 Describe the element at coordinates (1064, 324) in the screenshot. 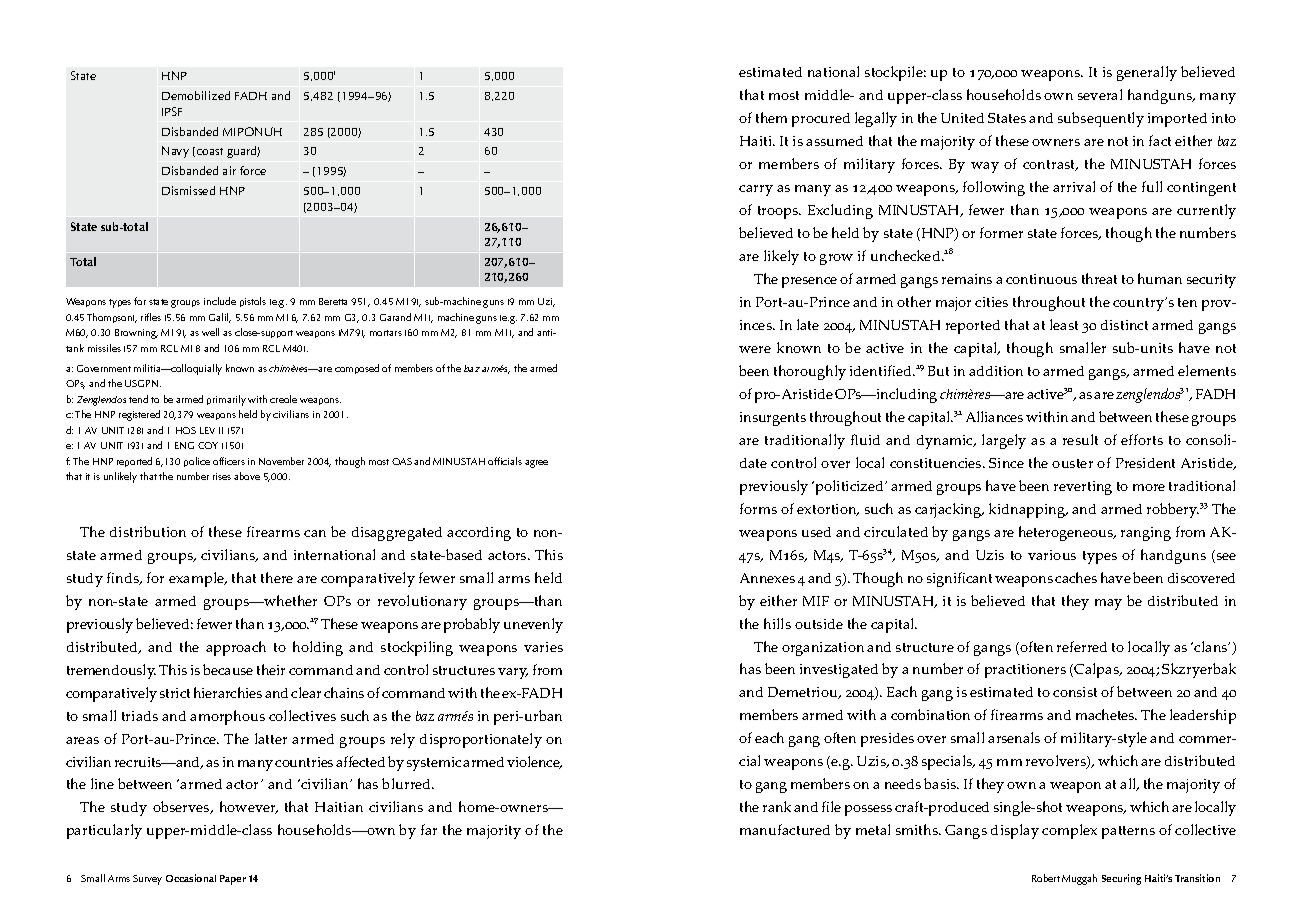

I see `least` at that location.
